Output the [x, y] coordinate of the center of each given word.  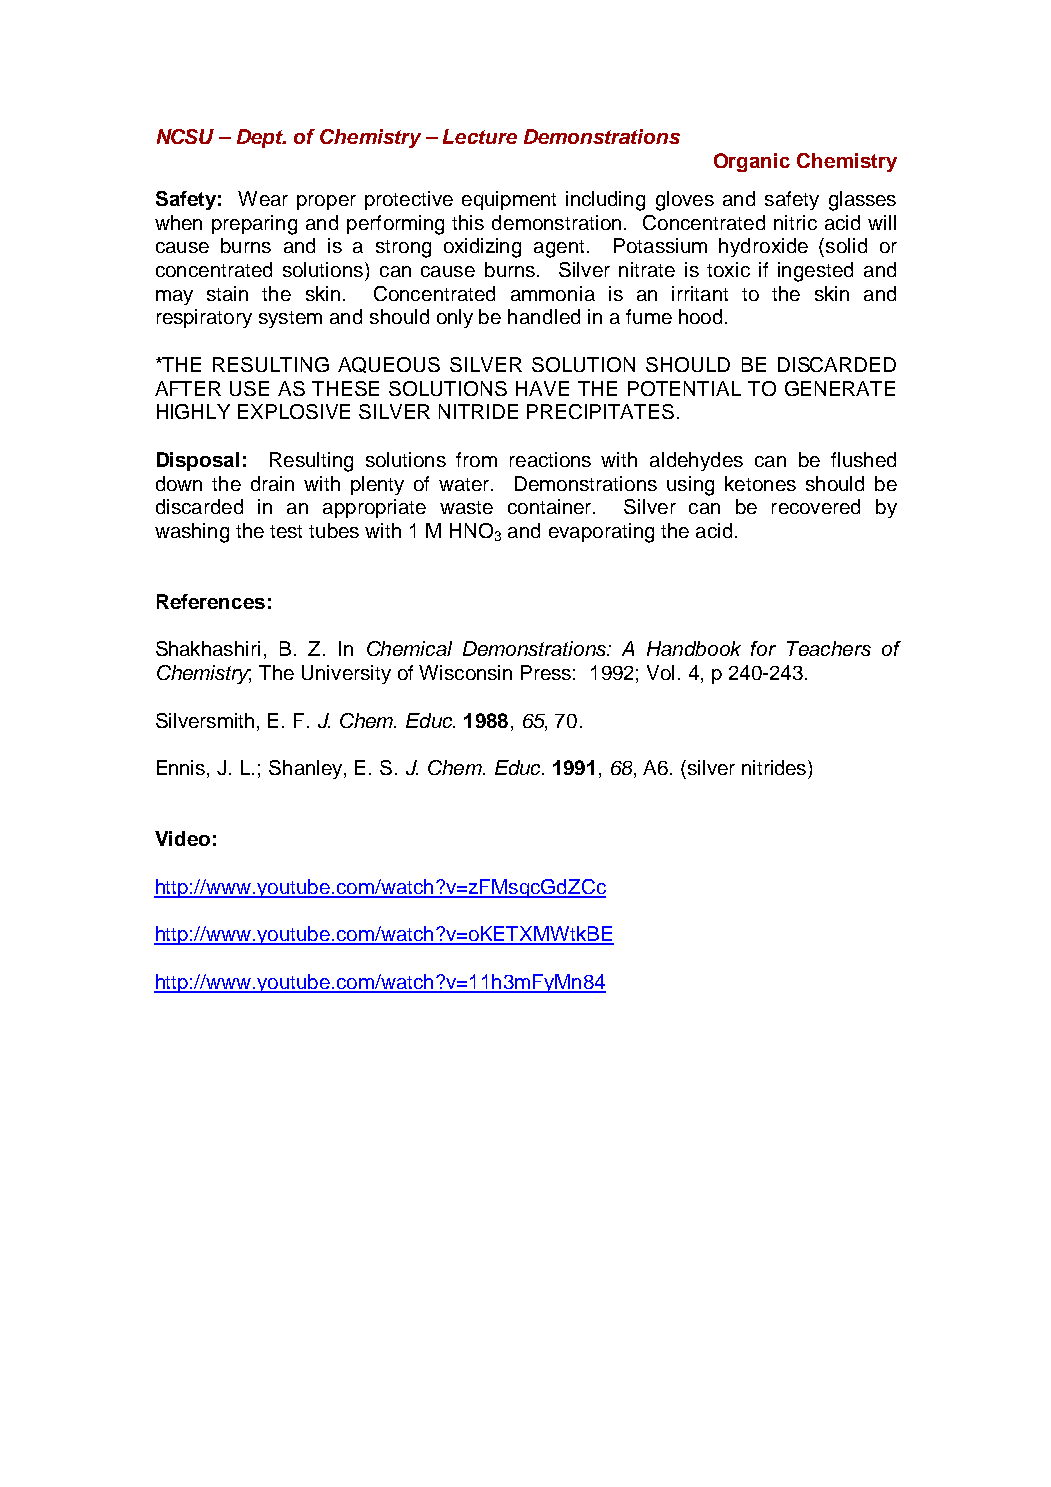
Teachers [829, 648]
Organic [752, 162]
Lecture [480, 136]
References [211, 601]
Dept [261, 138]
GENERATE [840, 388]
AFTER [188, 388]
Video [182, 838]
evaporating [601, 533]
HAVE [542, 388]
